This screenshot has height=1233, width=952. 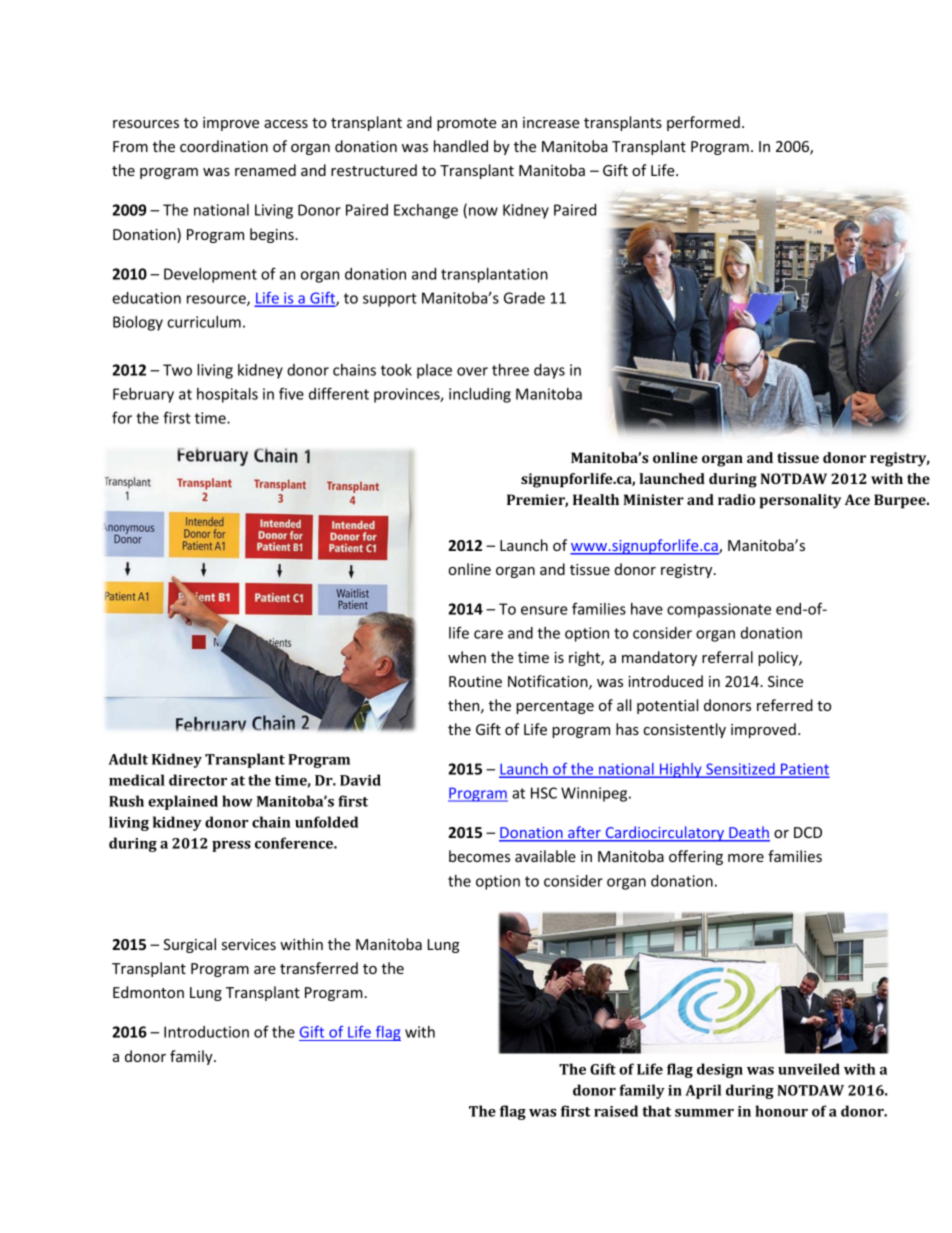 I want to click on Introduction, so click(x=206, y=1032).
